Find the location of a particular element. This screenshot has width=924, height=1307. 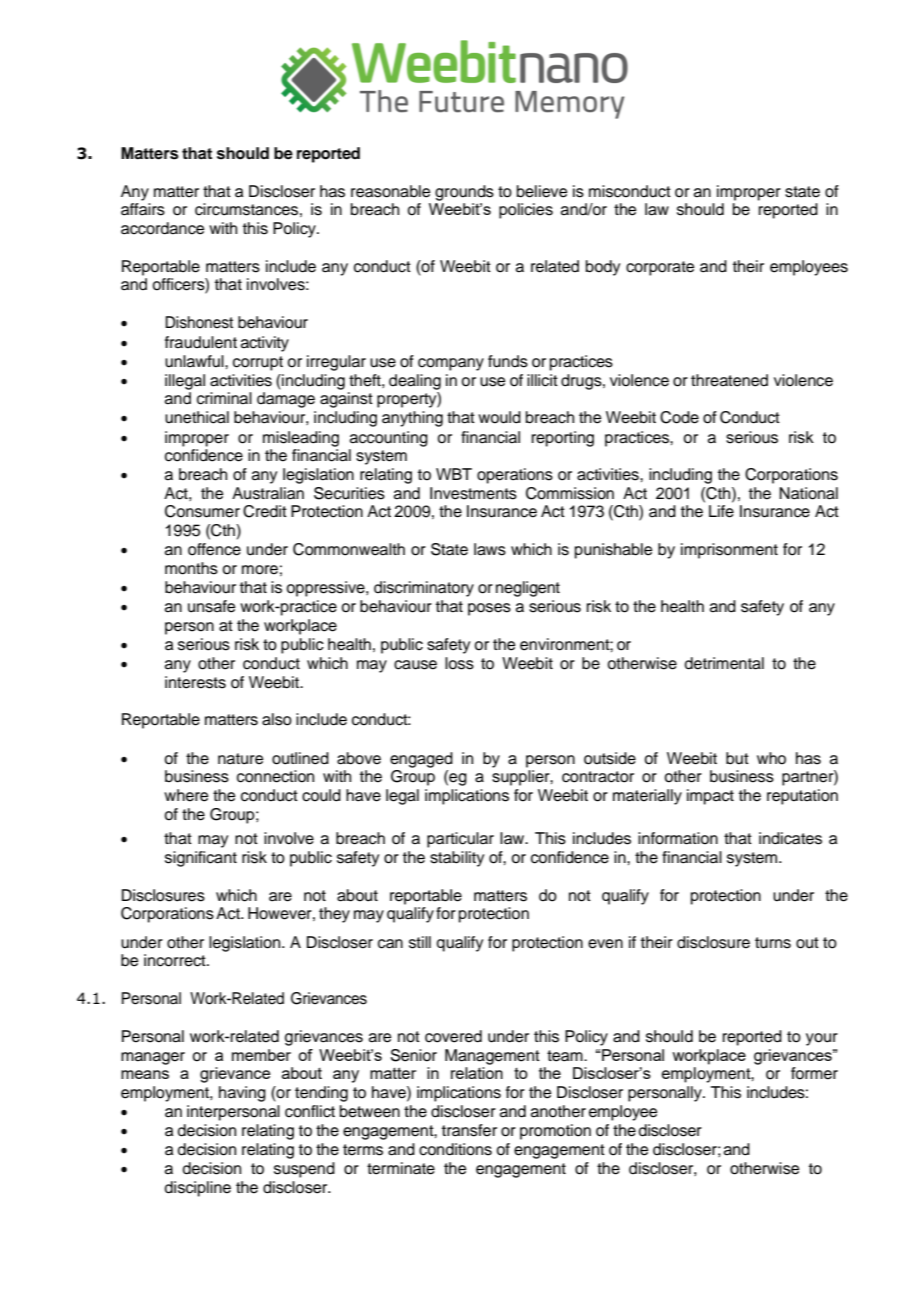

discipline is located at coordinates (198, 1189).
